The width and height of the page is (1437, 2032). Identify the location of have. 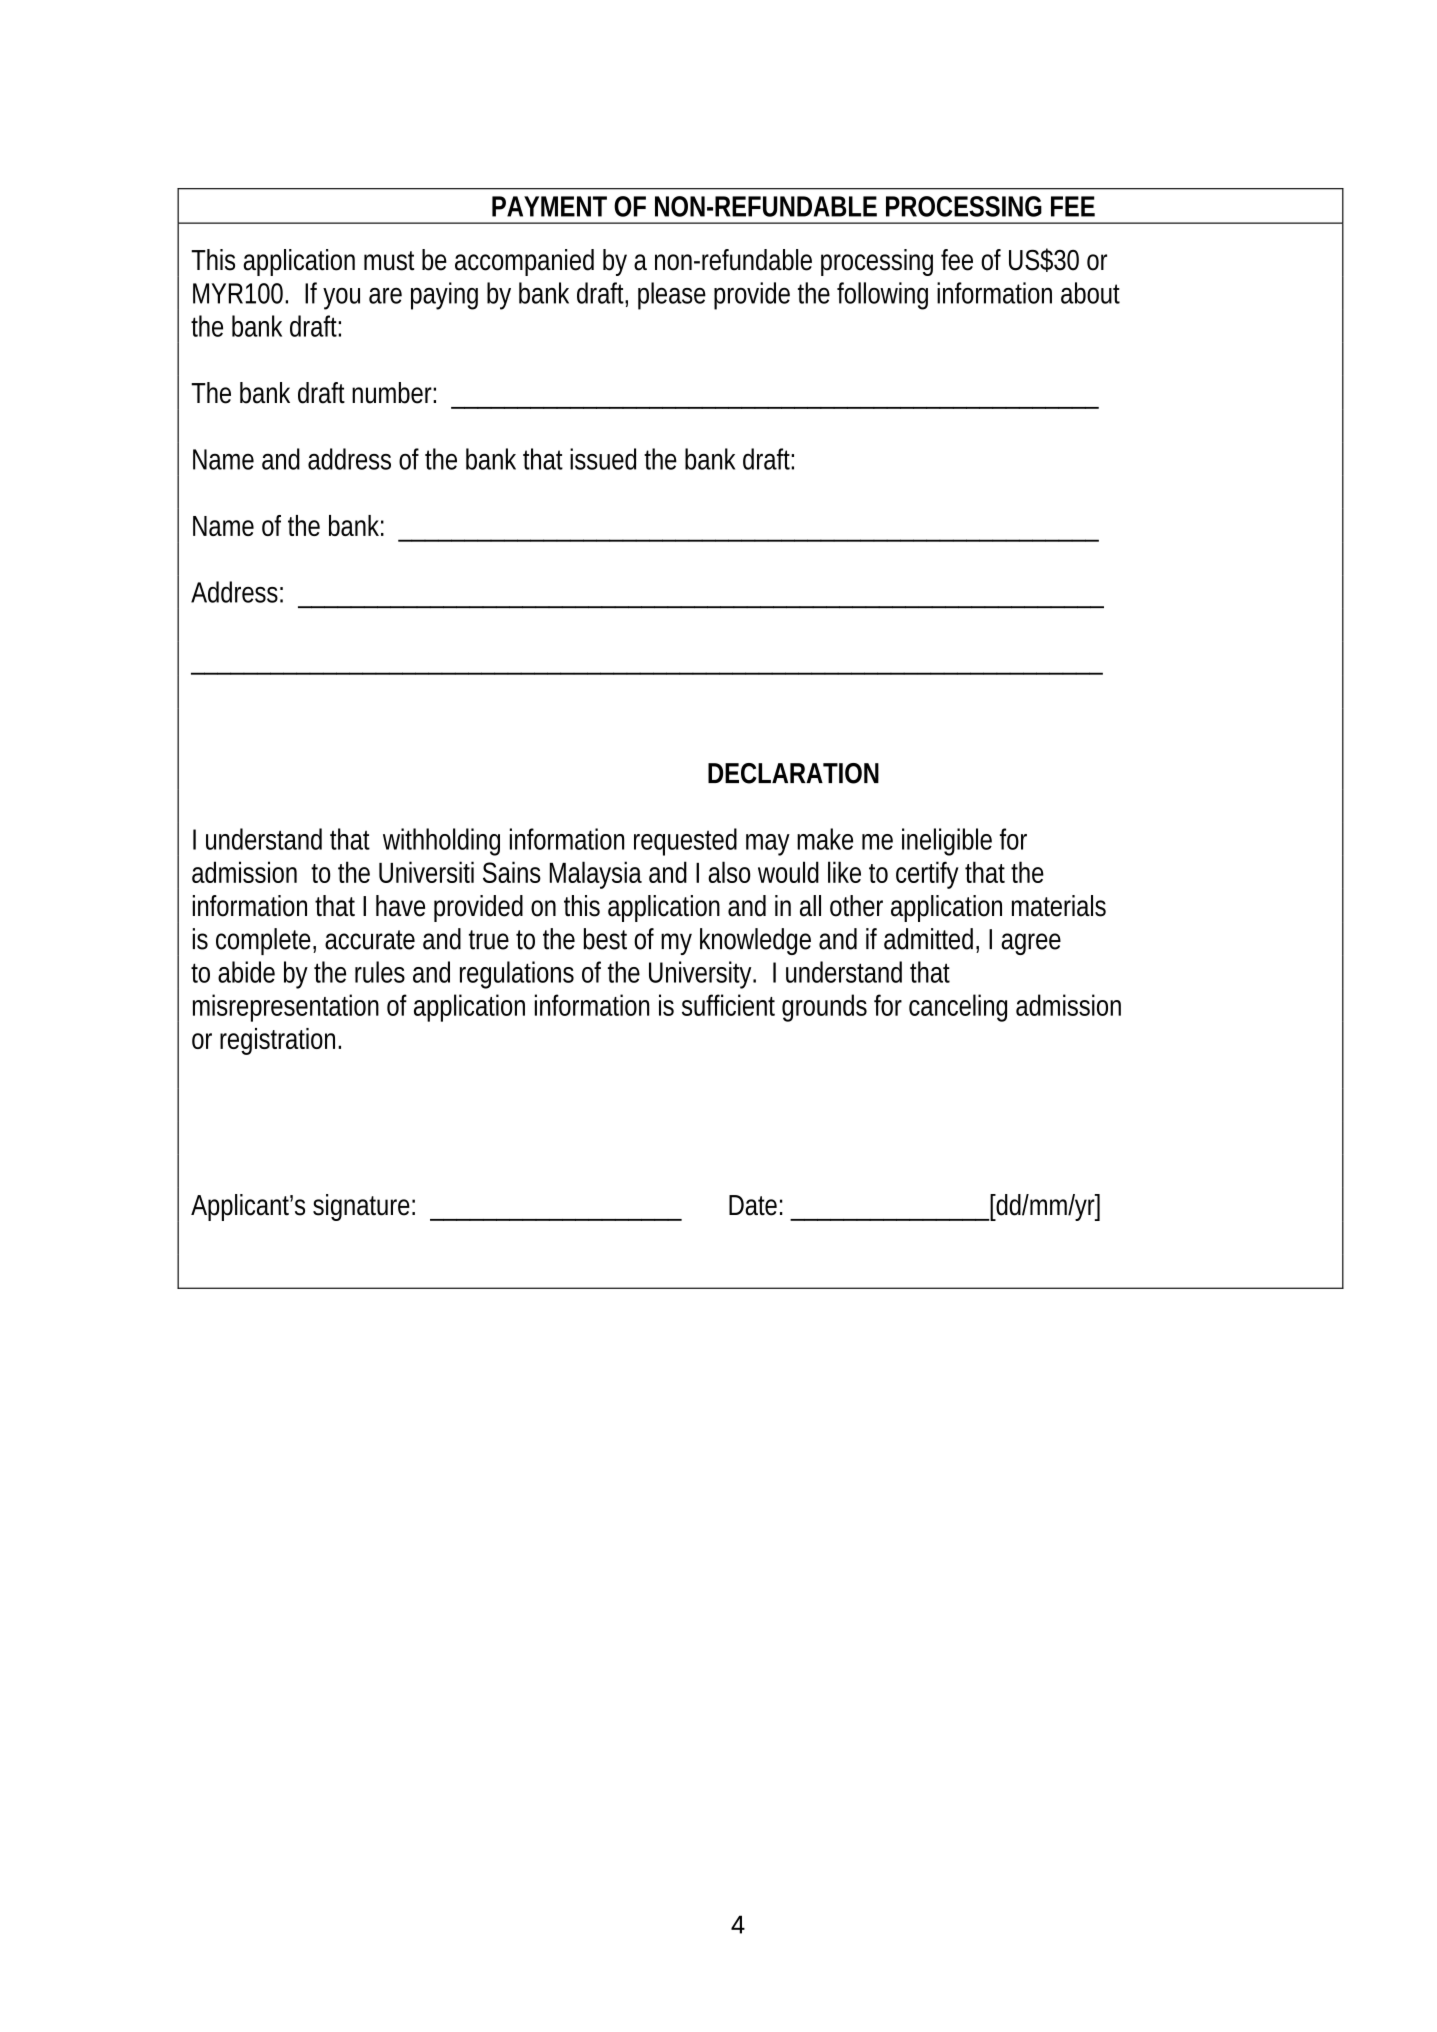
(400, 906).
